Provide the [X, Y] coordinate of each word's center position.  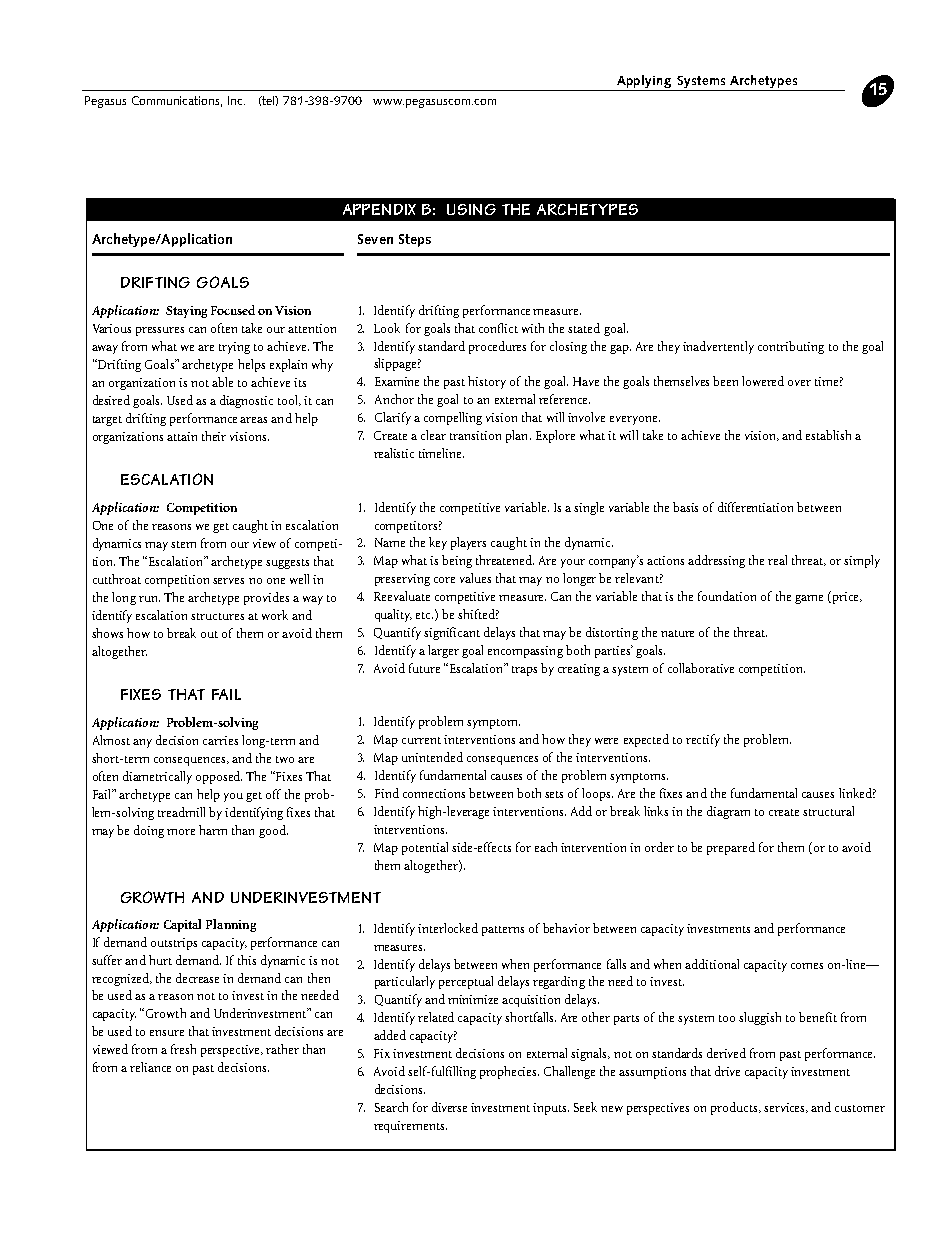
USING [471, 209]
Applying [644, 81]
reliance [150, 1067]
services [786, 1108]
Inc [236, 100]
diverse [449, 1107]
